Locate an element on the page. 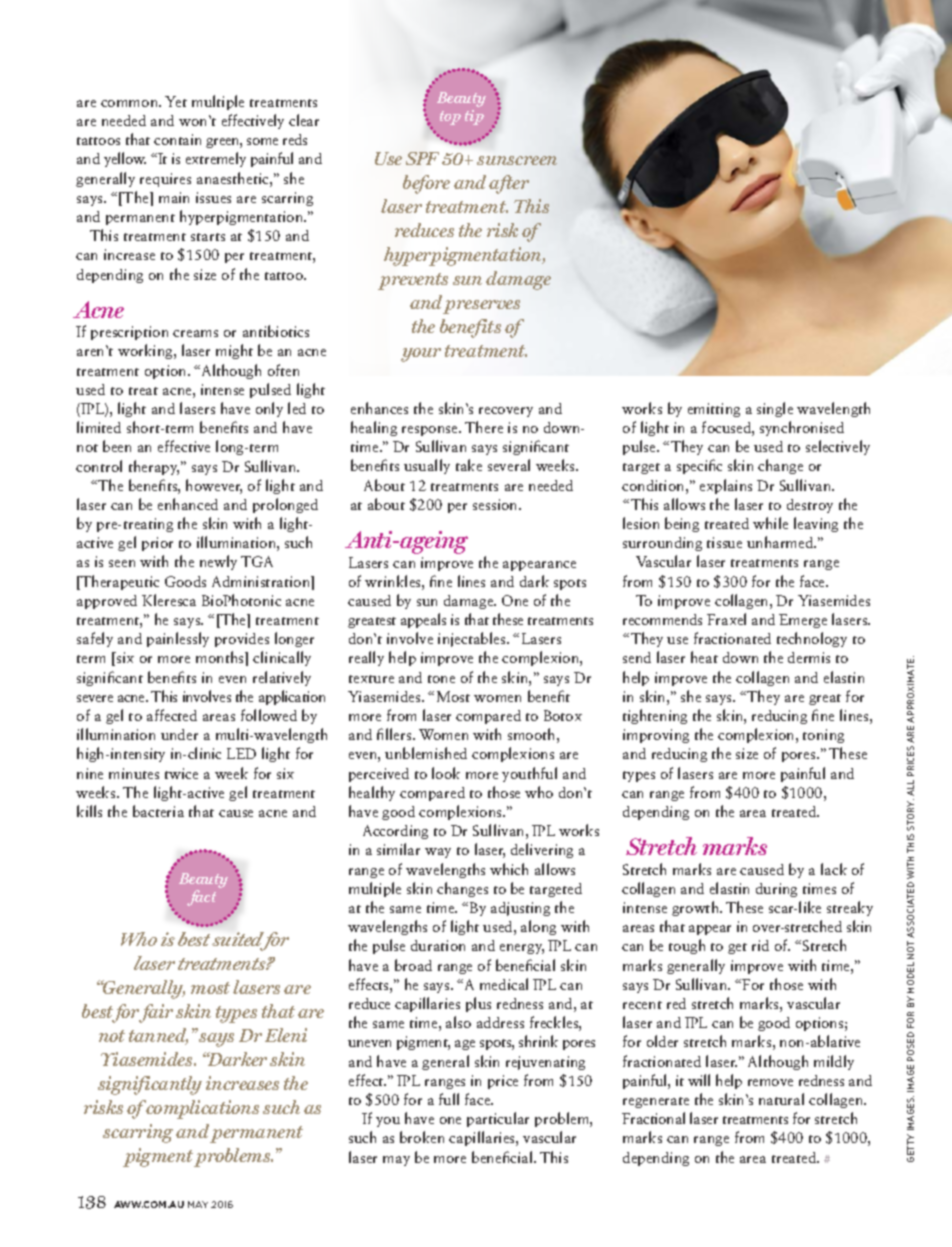 The height and width of the image is (1247, 952). complications is located at coordinates (201, 1109).
